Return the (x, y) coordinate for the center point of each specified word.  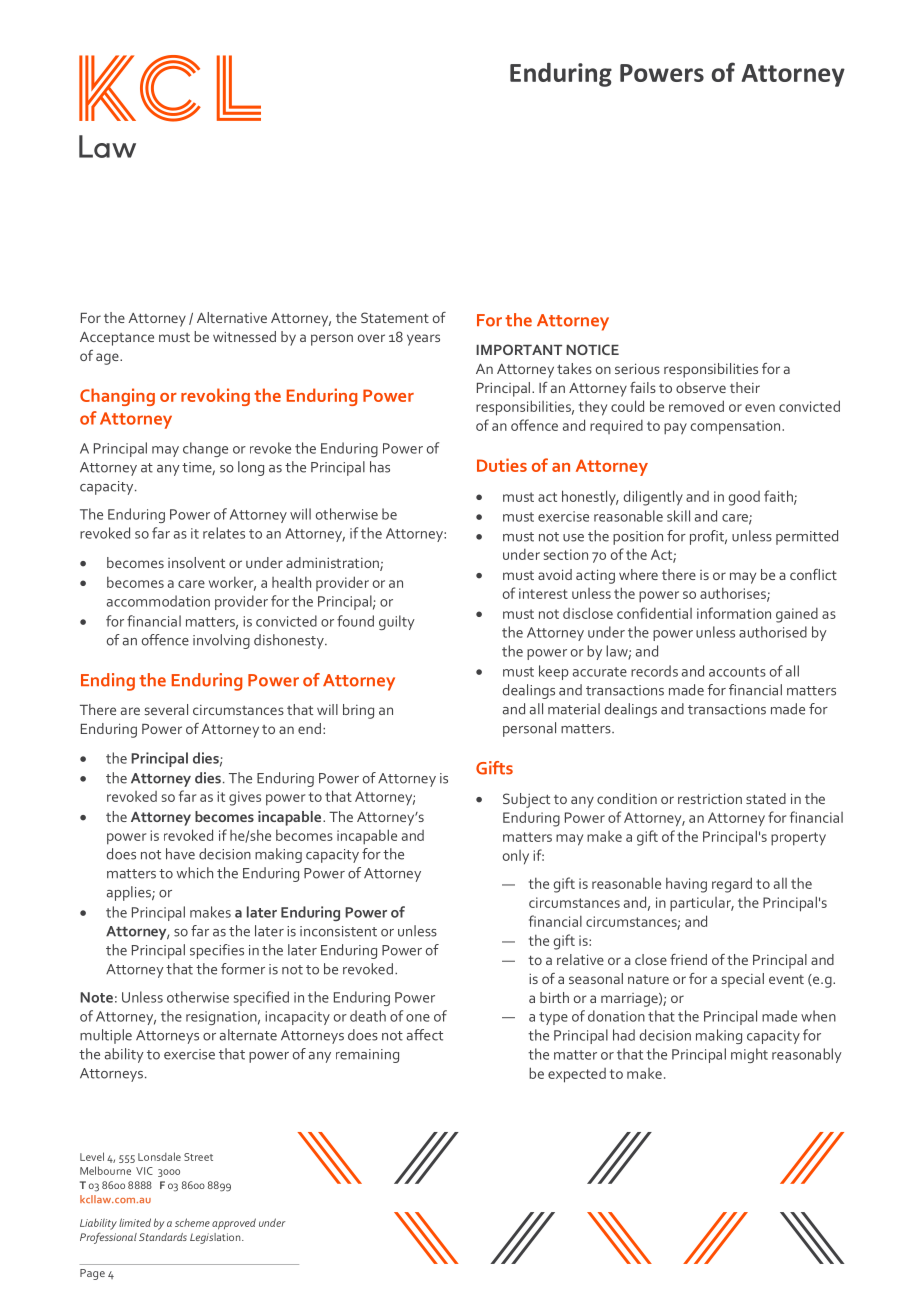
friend (688, 959)
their (745, 387)
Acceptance (117, 339)
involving (221, 641)
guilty (397, 622)
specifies (217, 951)
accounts (737, 672)
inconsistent (338, 931)
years (423, 340)
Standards (163, 1237)
